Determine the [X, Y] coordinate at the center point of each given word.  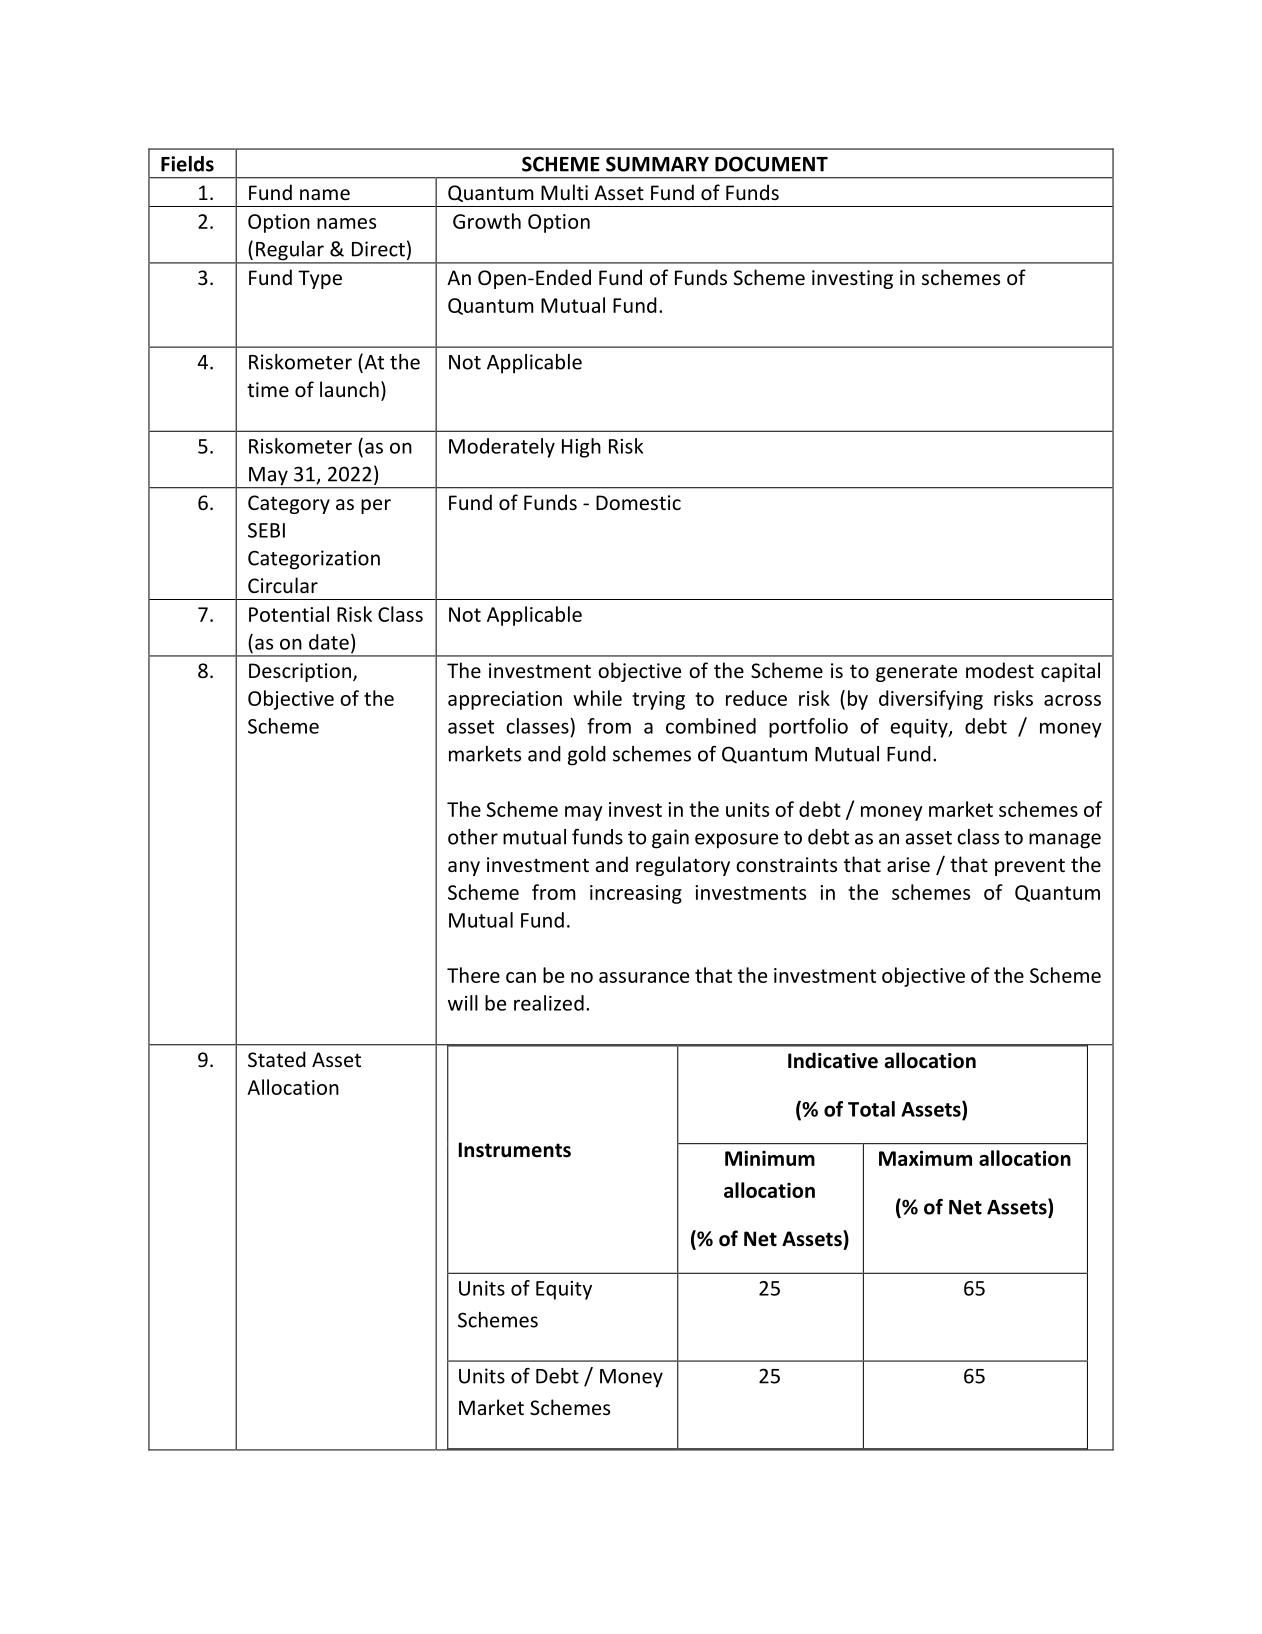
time [268, 389]
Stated [277, 1059]
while [597, 698]
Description [300, 672]
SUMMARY [657, 164]
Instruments [515, 1150]
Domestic [638, 502]
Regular [290, 252]
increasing [636, 894]
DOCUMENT [771, 164]
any [464, 868]
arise [908, 864]
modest [1000, 670]
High [581, 448]
